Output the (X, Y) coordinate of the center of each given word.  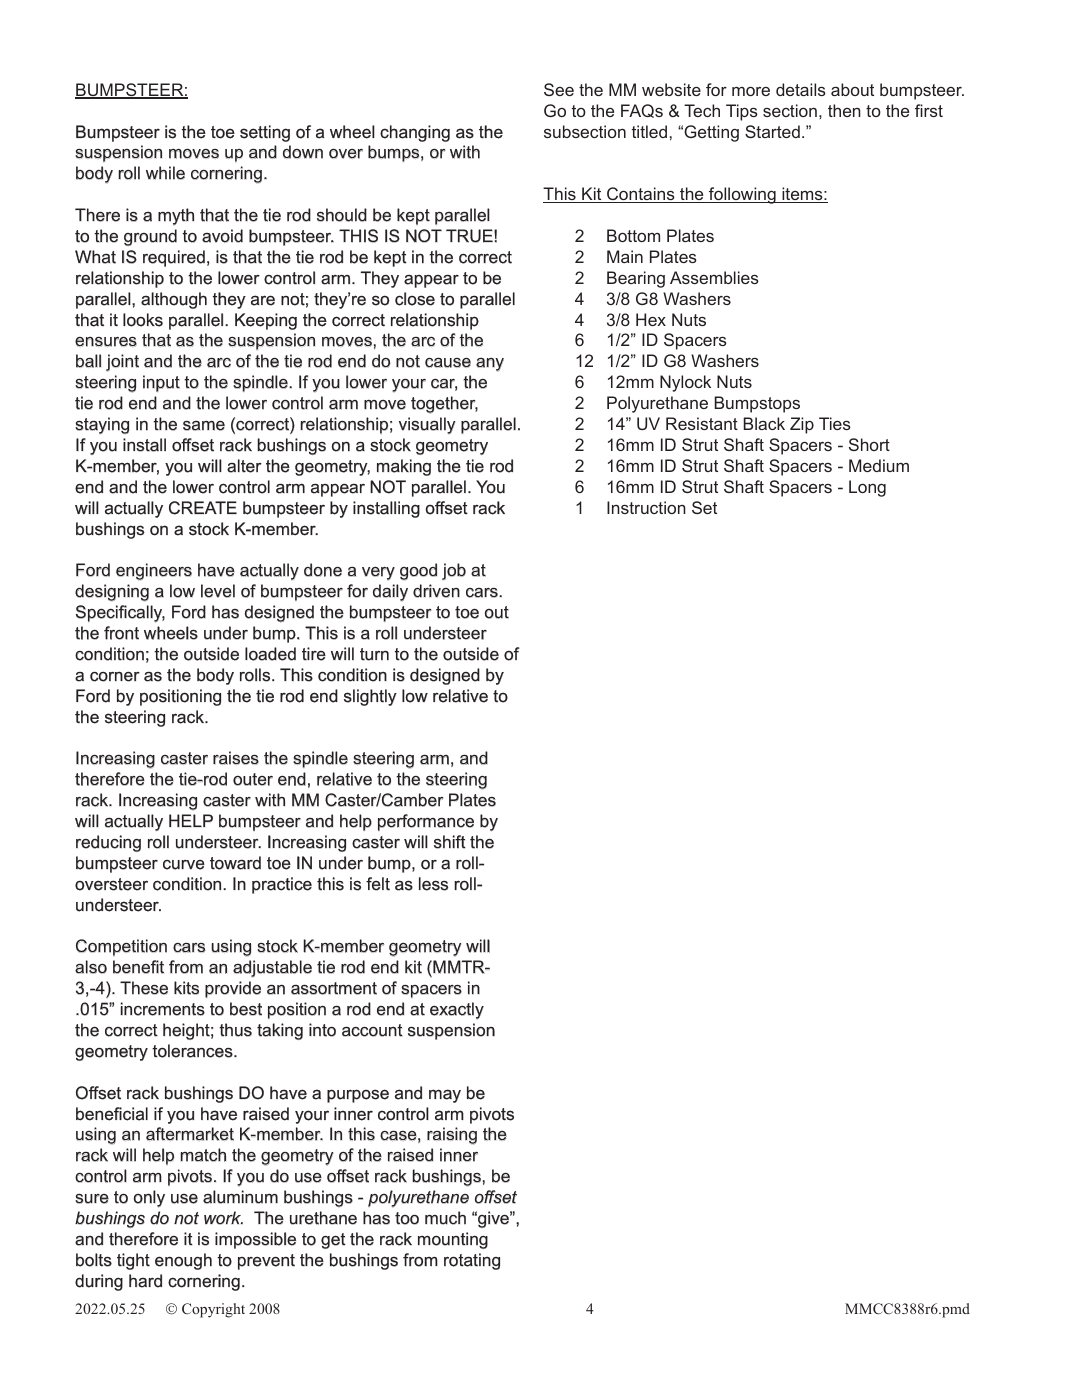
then (844, 110)
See (559, 89)
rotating (472, 1261)
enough (183, 1261)
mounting (453, 1240)
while (165, 173)
